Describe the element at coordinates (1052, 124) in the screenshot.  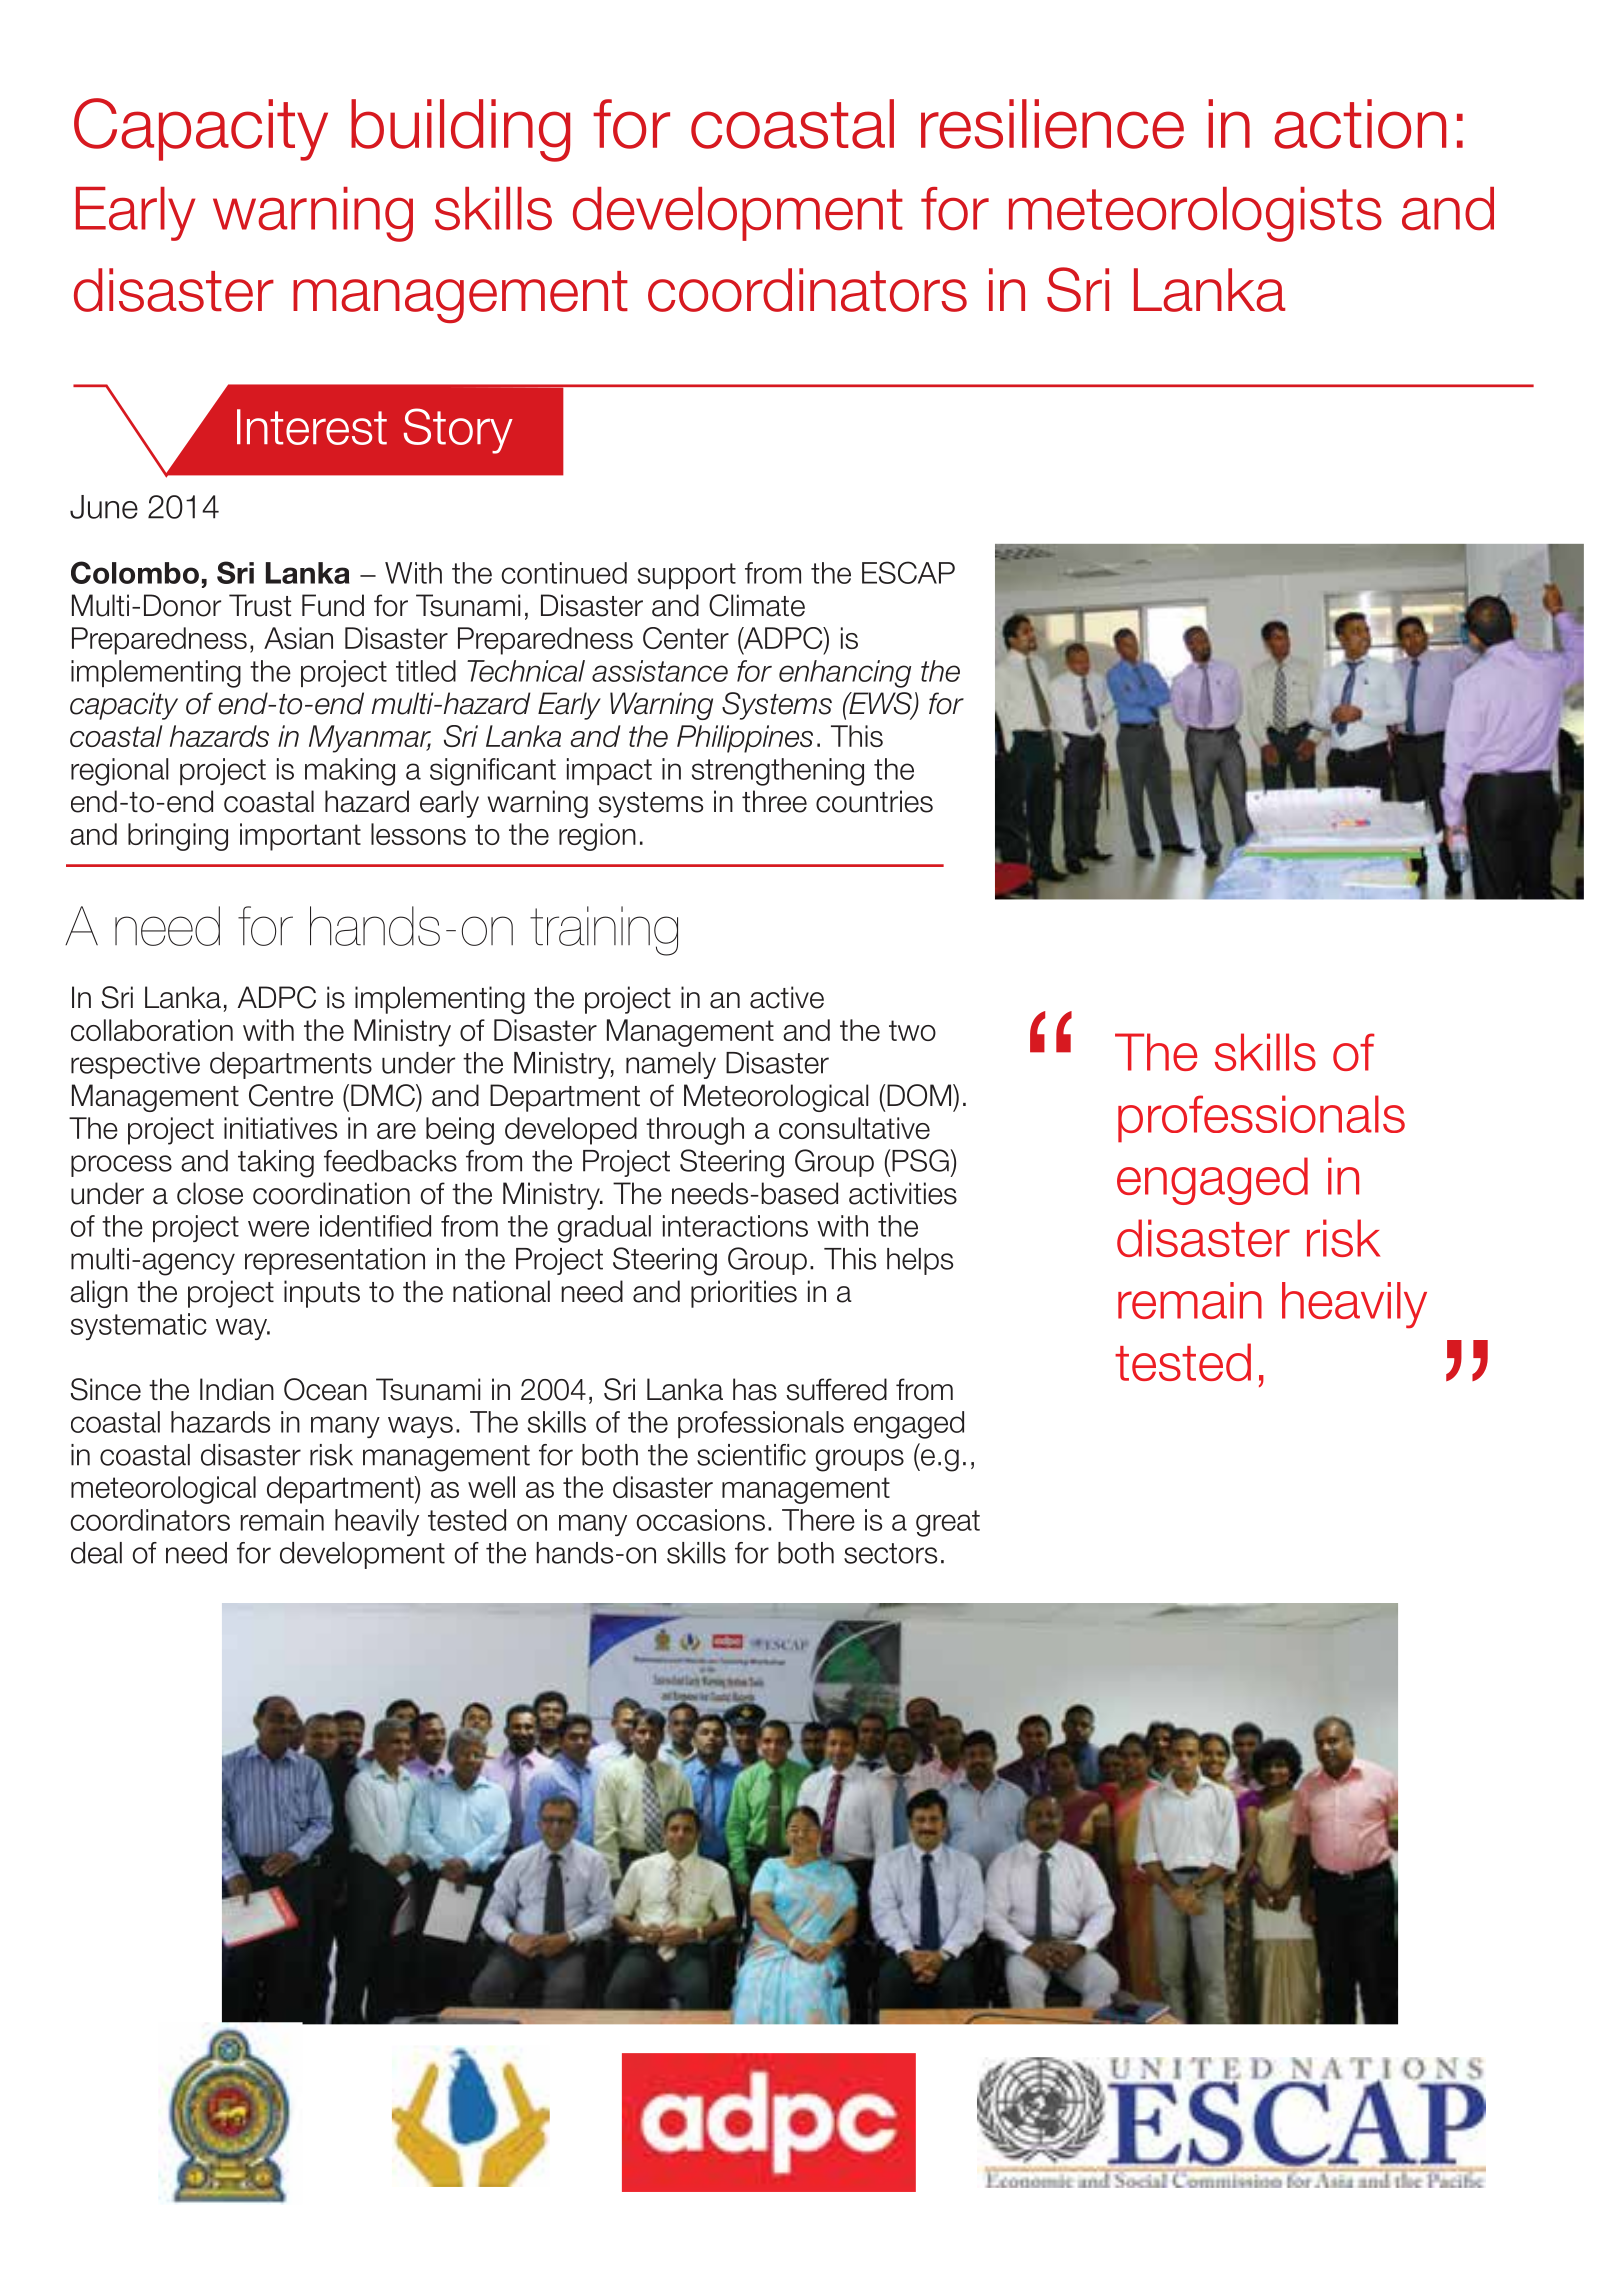
I see `resilience` at that location.
